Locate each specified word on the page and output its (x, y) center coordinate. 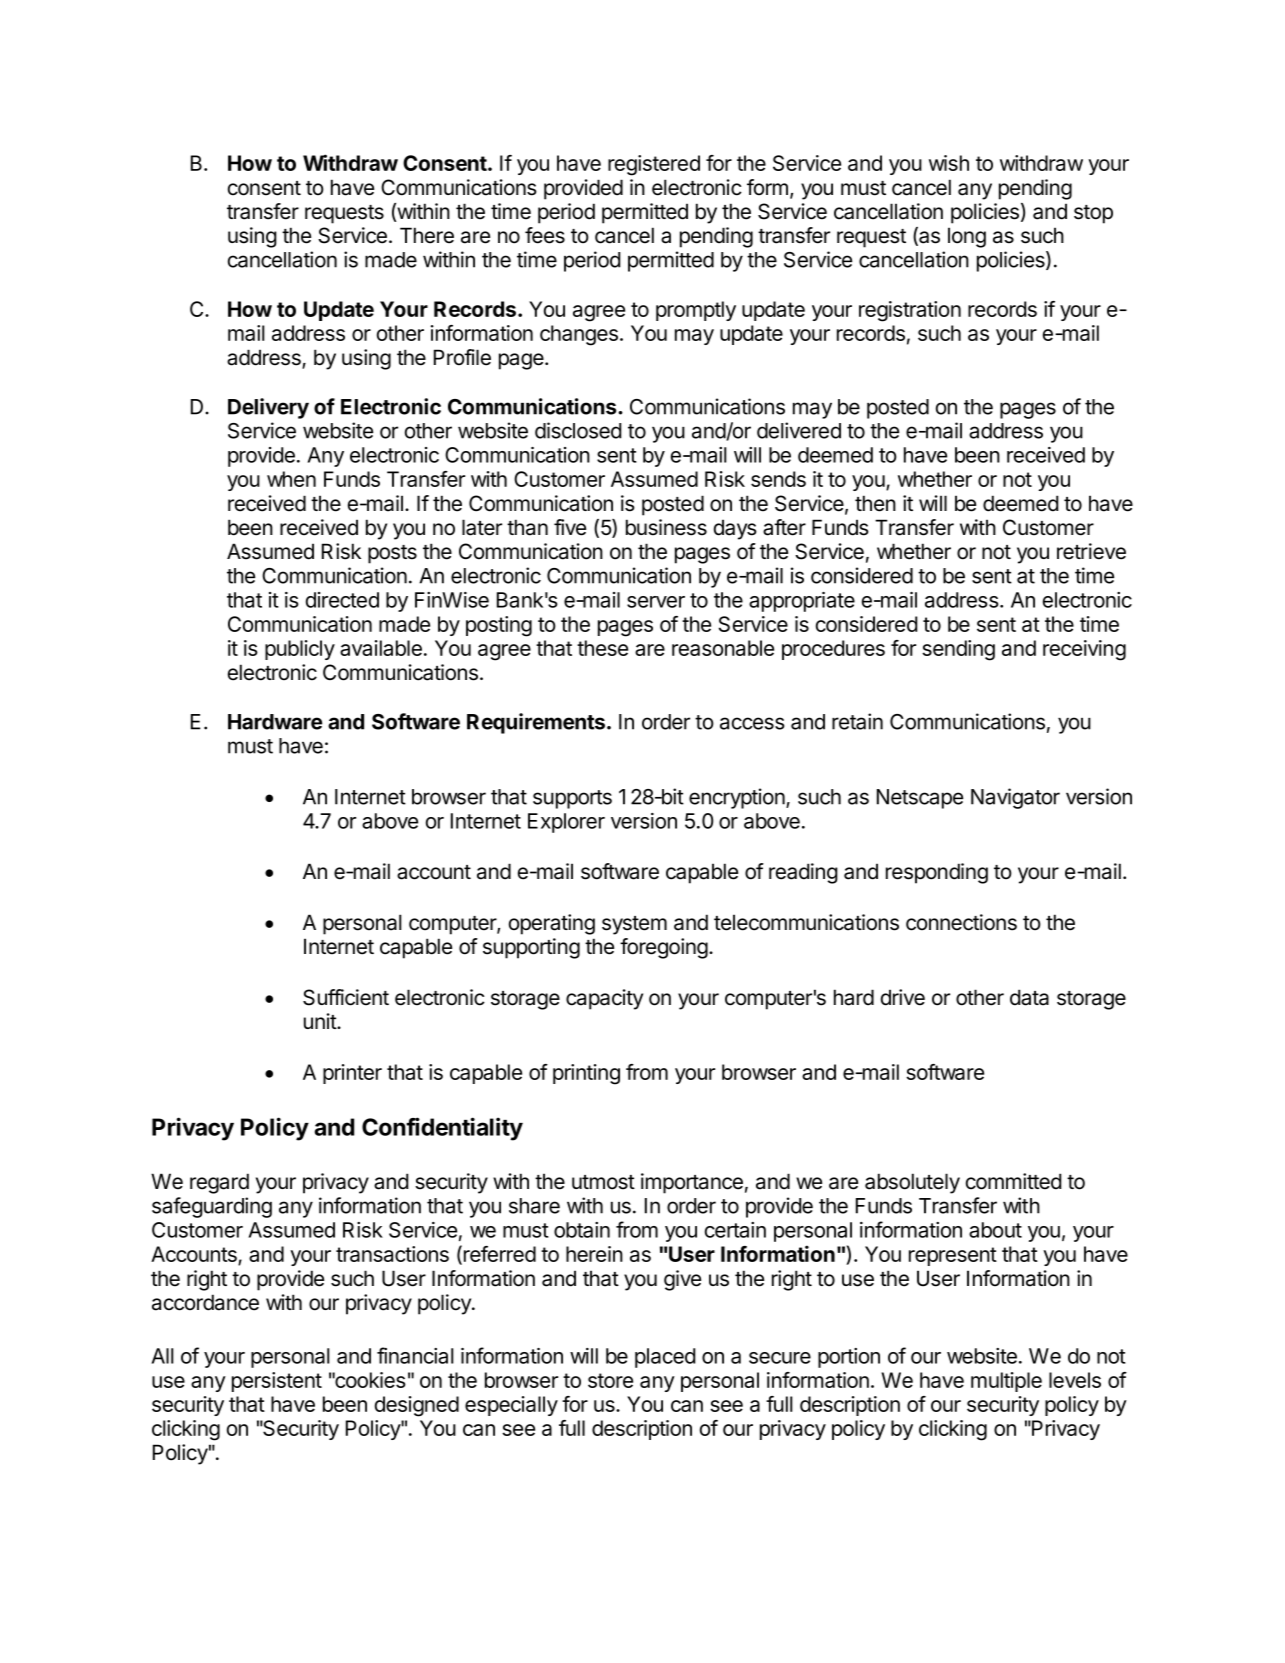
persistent (277, 1382)
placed (665, 1358)
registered (654, 165)
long (967, 237)
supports (572, 799)
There (427, 235)
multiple (1006, 1382)
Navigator (1015, 798)
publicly (300, 650)
